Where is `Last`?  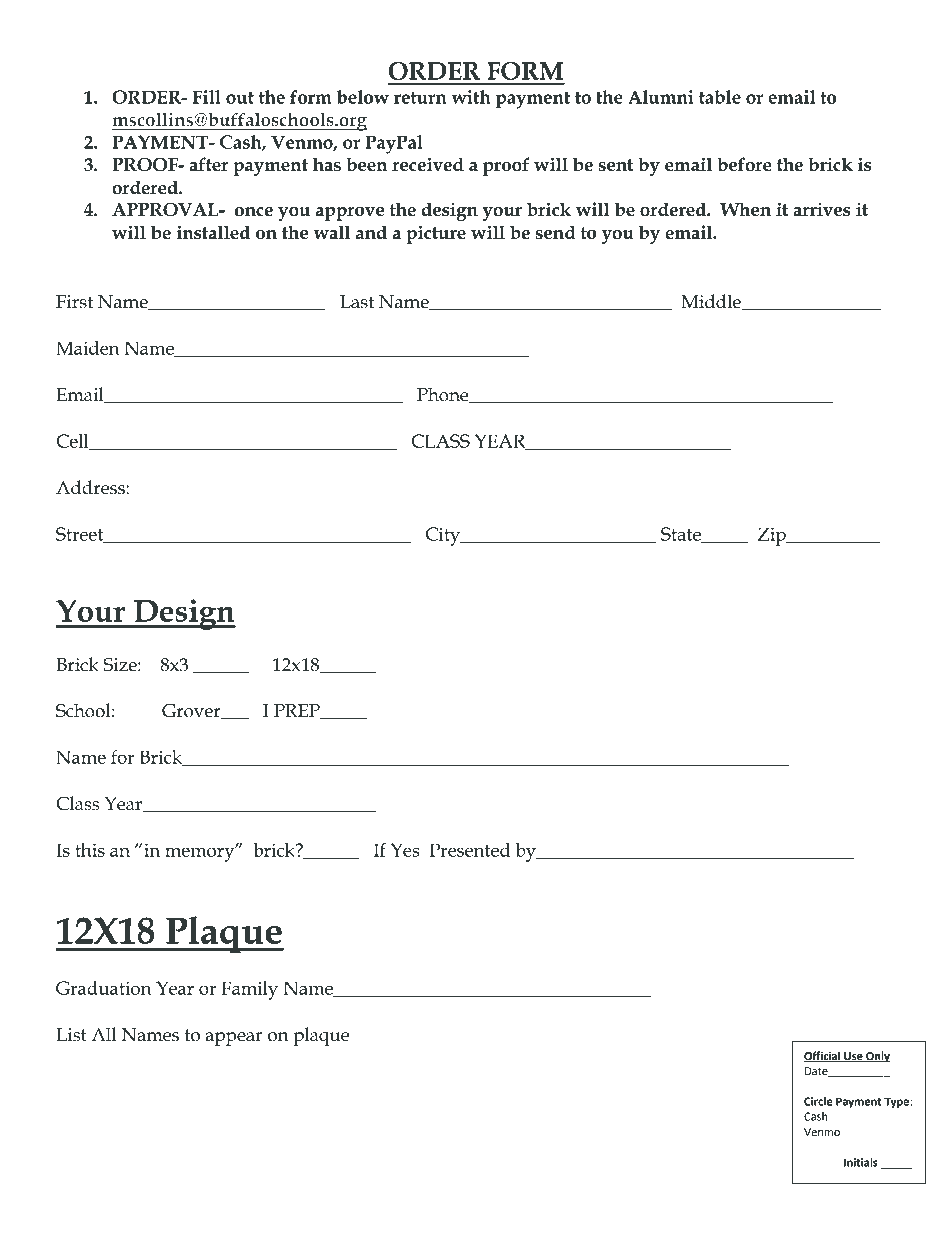
Last is located at coordinates (357, 302).
